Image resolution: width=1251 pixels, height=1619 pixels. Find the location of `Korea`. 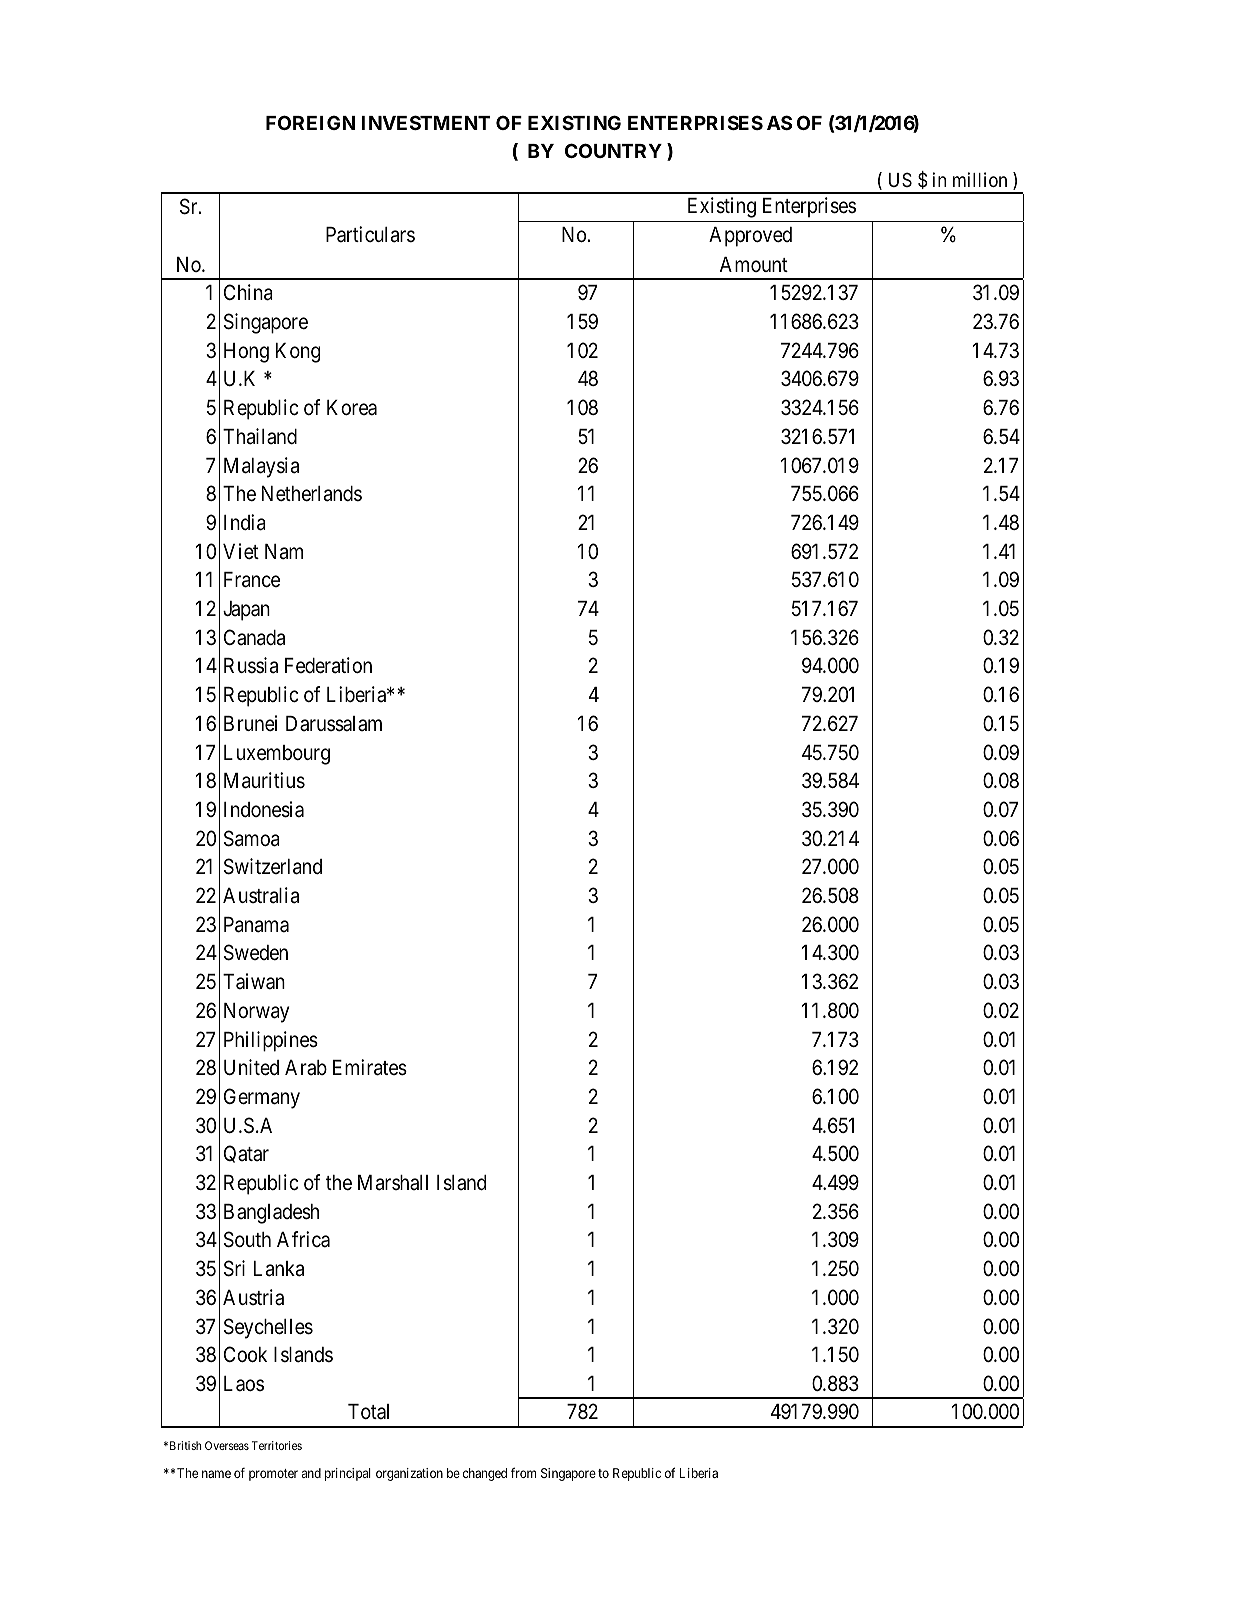

Korea is located at coordinates (352, 408).
